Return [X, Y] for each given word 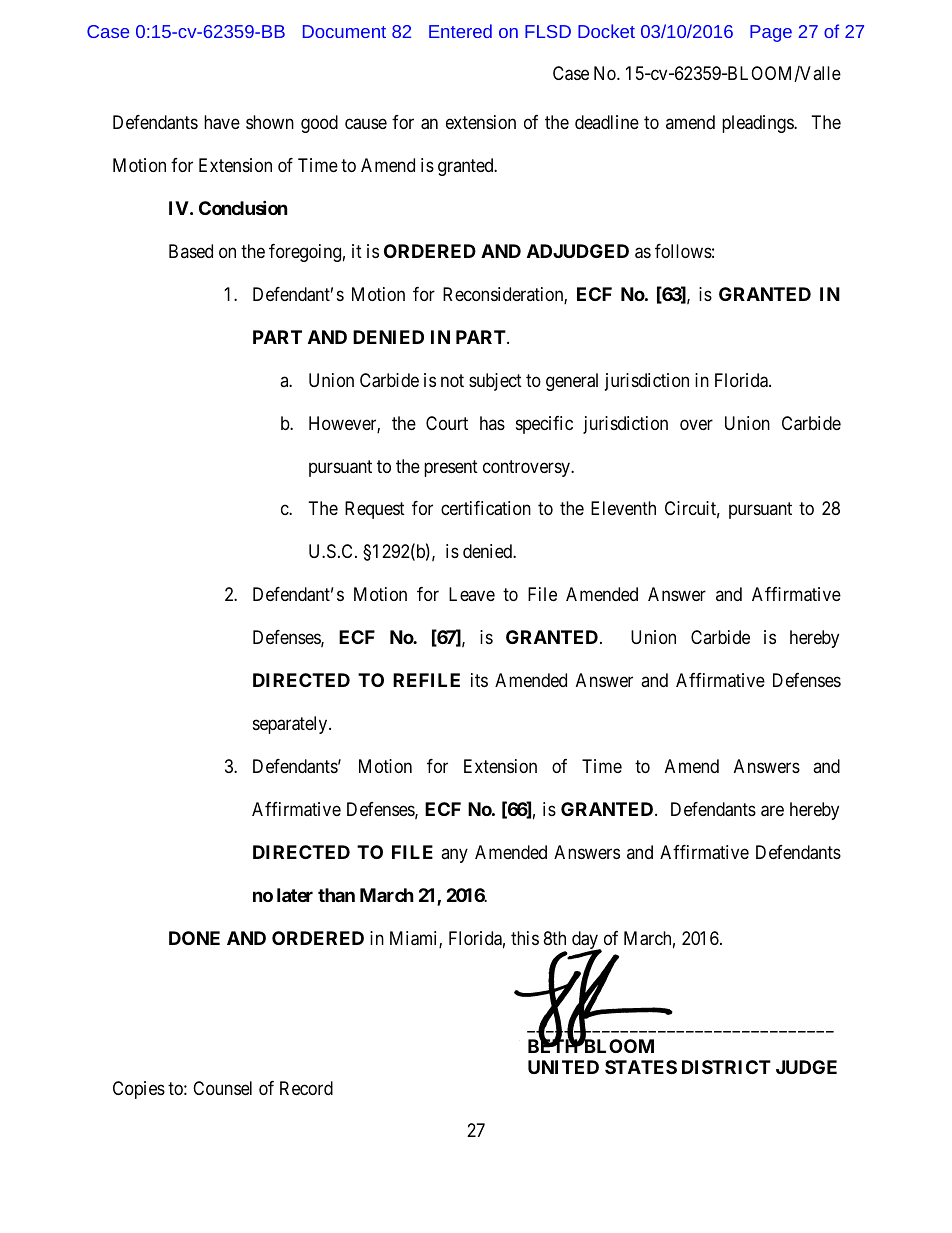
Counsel [222, 1088]
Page [771, 33]
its [479, 680]
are [772, 811]
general [572, 382]
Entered [460, 31]
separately [291, 725]
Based [191, 251]
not [452, 380]
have [222, 122]
